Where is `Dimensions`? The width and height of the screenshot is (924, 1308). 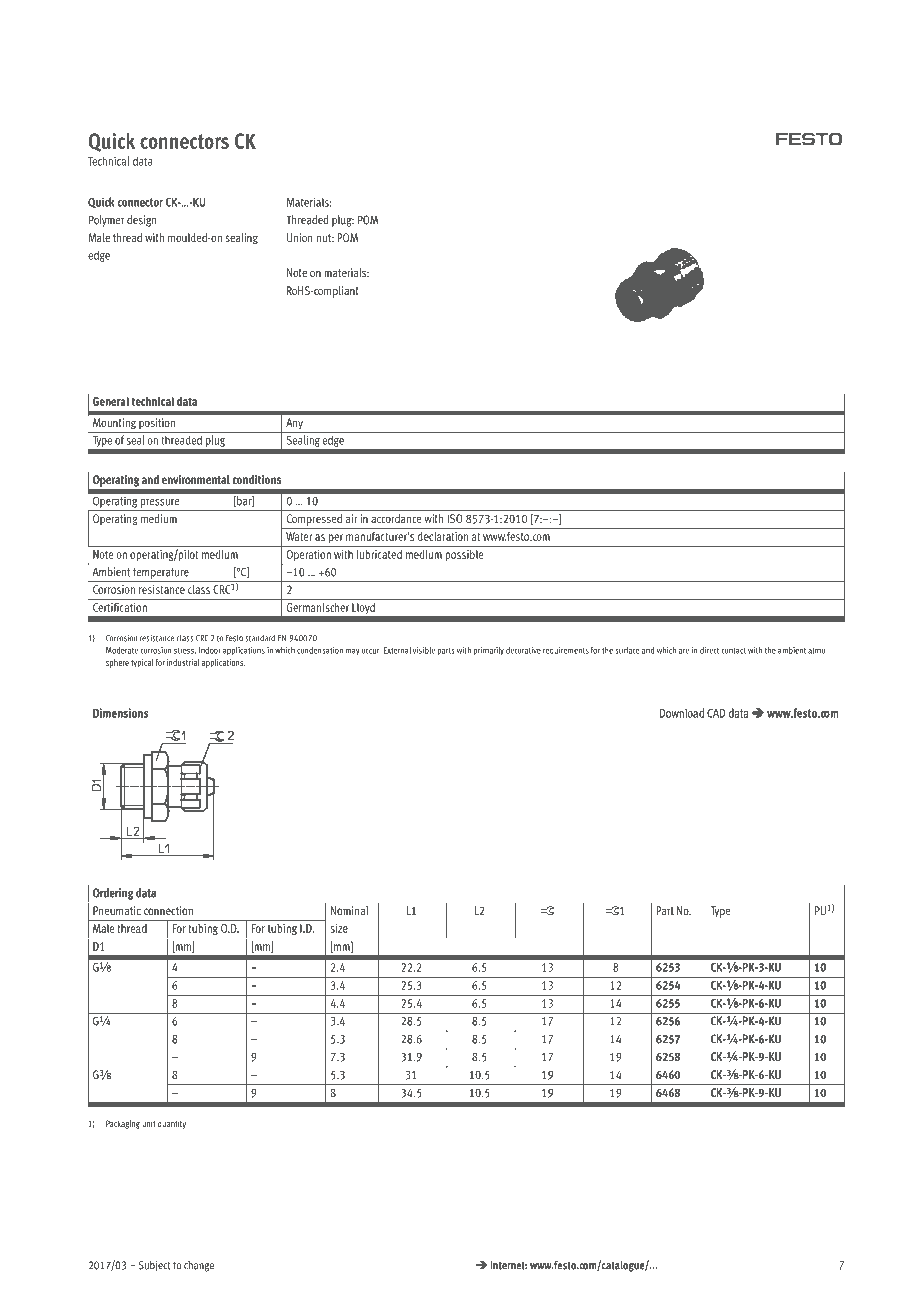
Dimensions is located at coordinates (121, 713).
